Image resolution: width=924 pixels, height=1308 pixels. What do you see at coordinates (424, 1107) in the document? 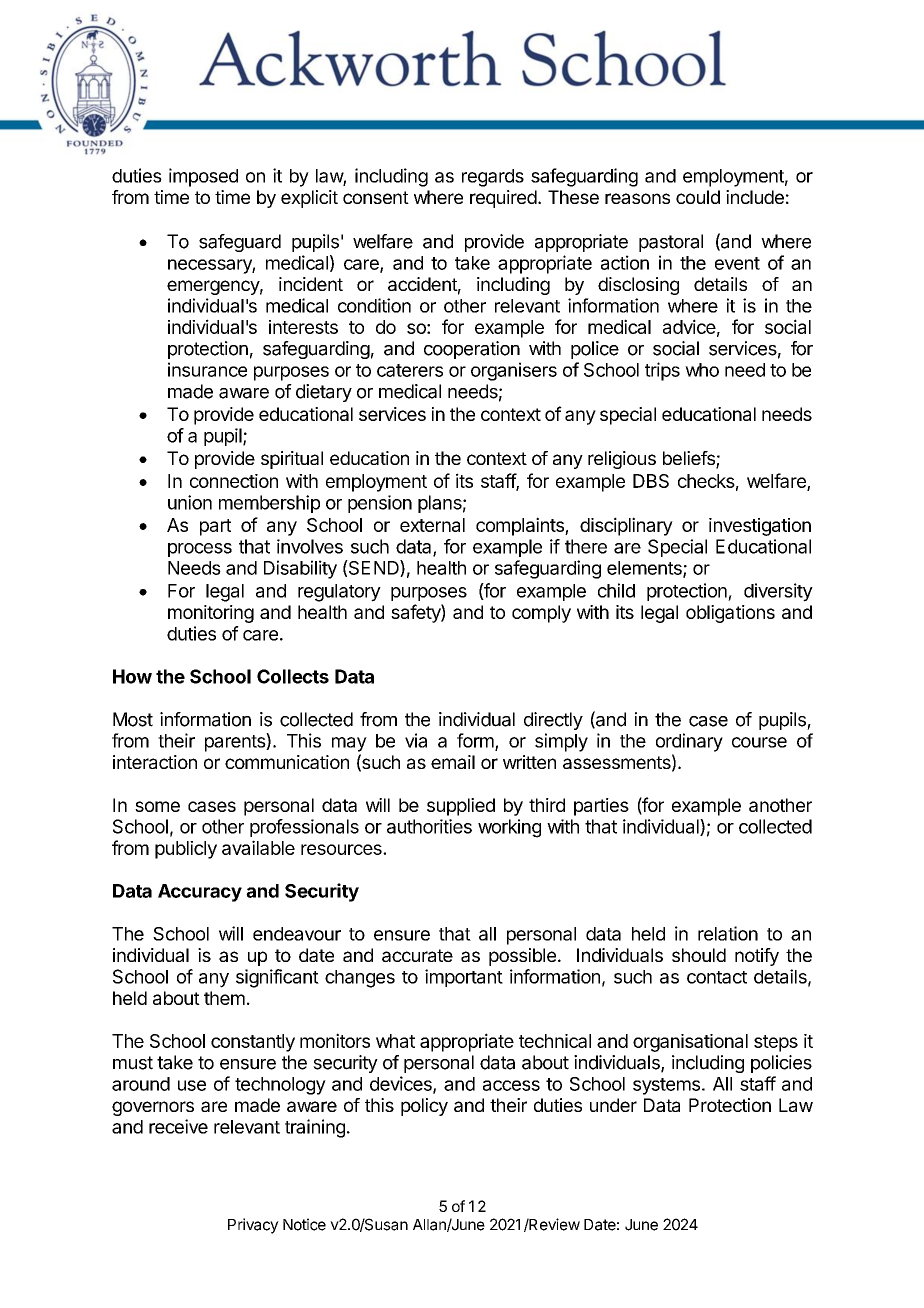
I see `policy` at bounding box center [424, 1107].
